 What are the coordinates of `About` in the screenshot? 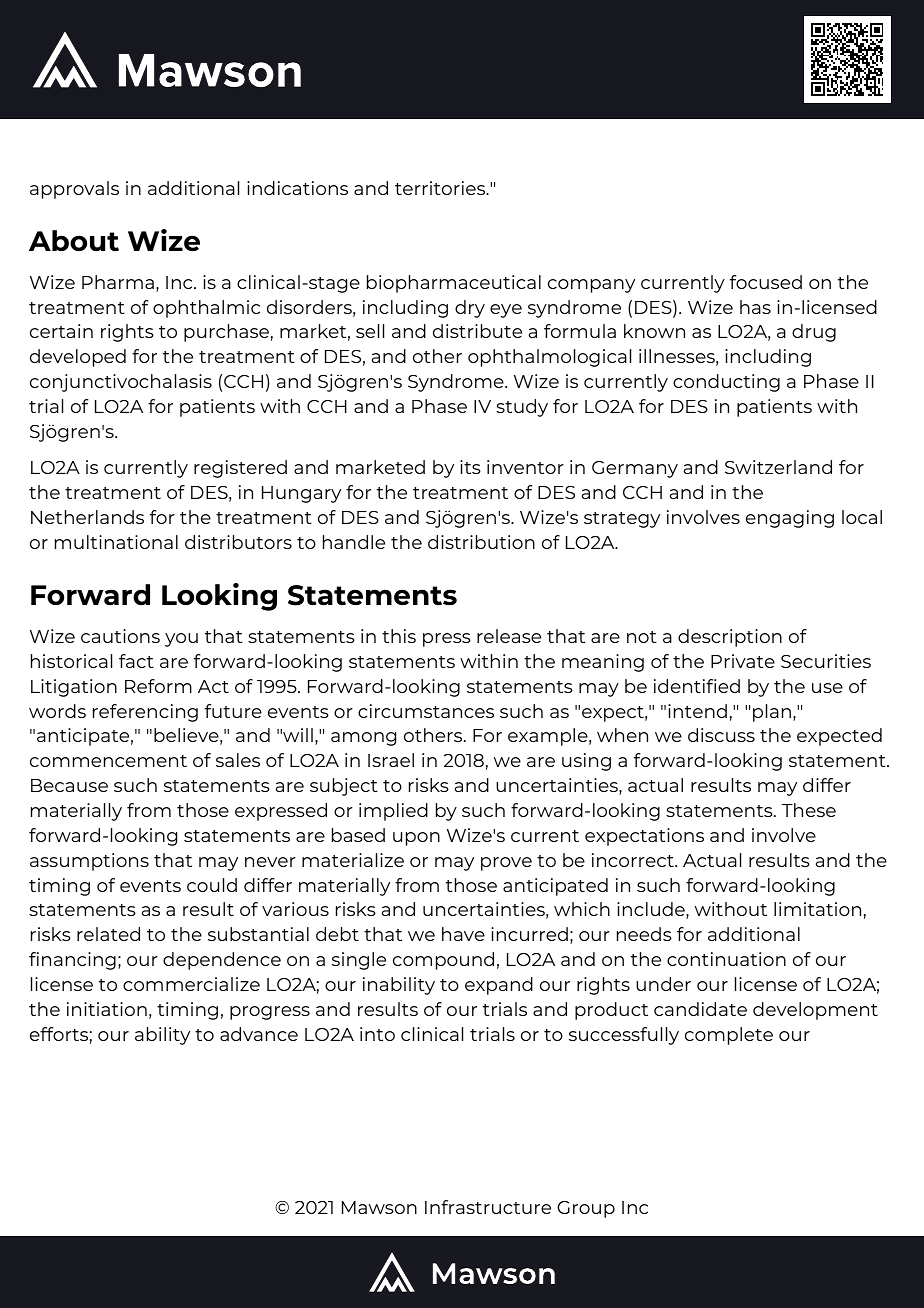 It's located at (74, 241).
